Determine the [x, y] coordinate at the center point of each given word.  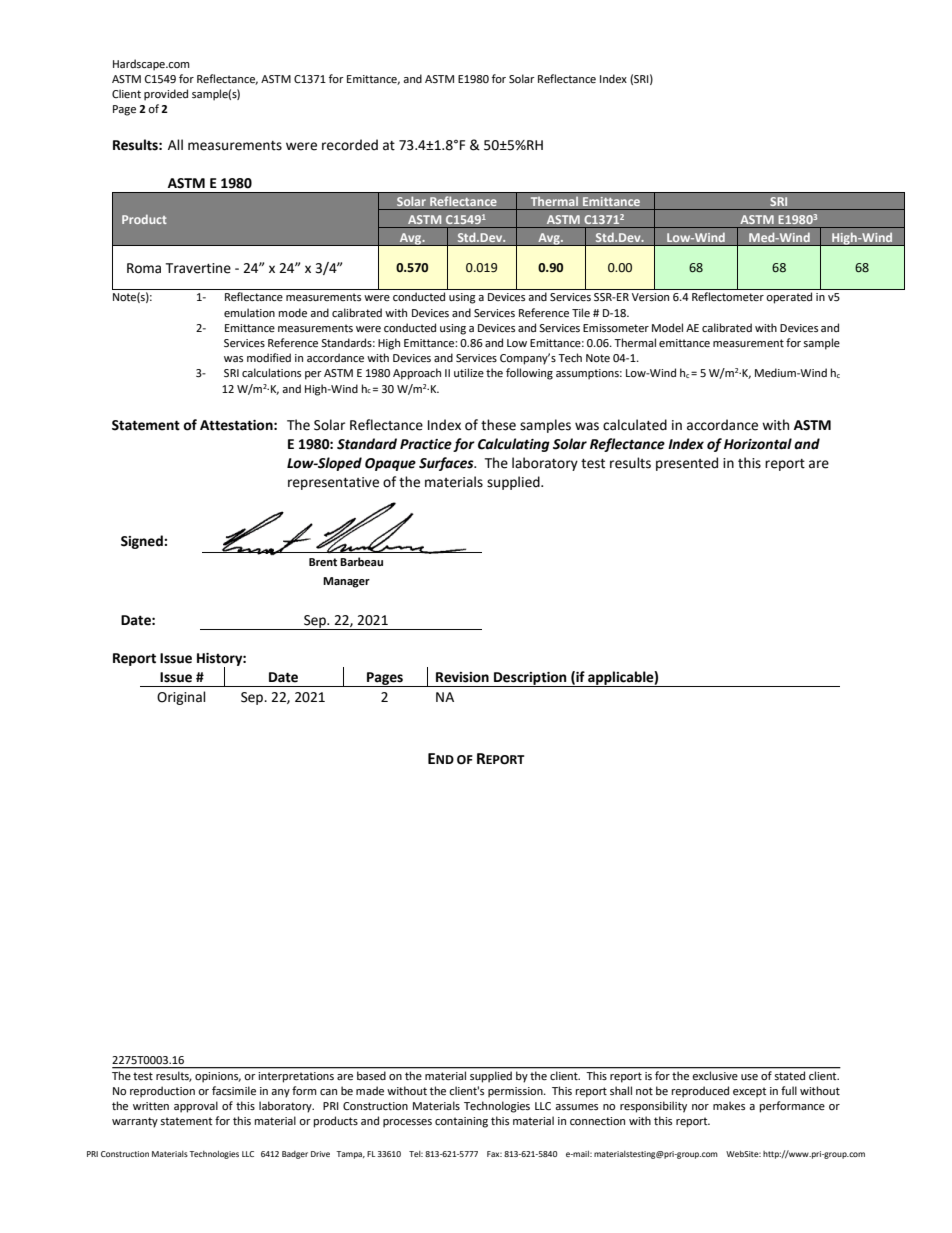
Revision [462, 677]
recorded [350, 145]
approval [196, 1107]
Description [530, 679]
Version [650, 297]
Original [181, 698]
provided [166, 95]
